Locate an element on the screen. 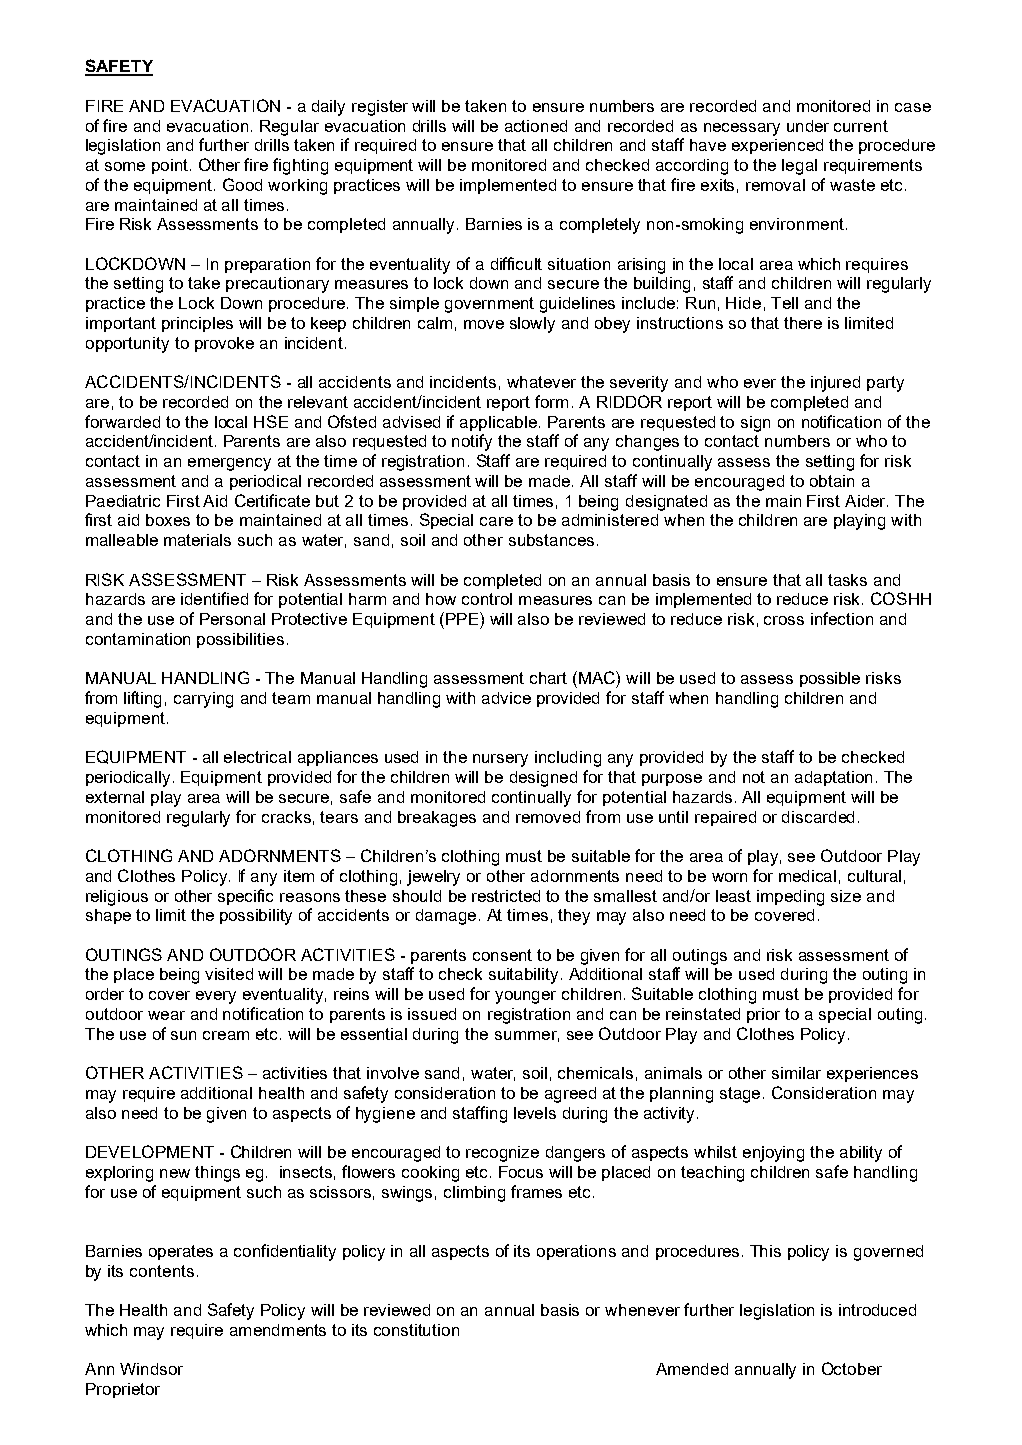 The width and height of the screenshot is (1022, 1445). actioned is located at coordinates (536, 126).
